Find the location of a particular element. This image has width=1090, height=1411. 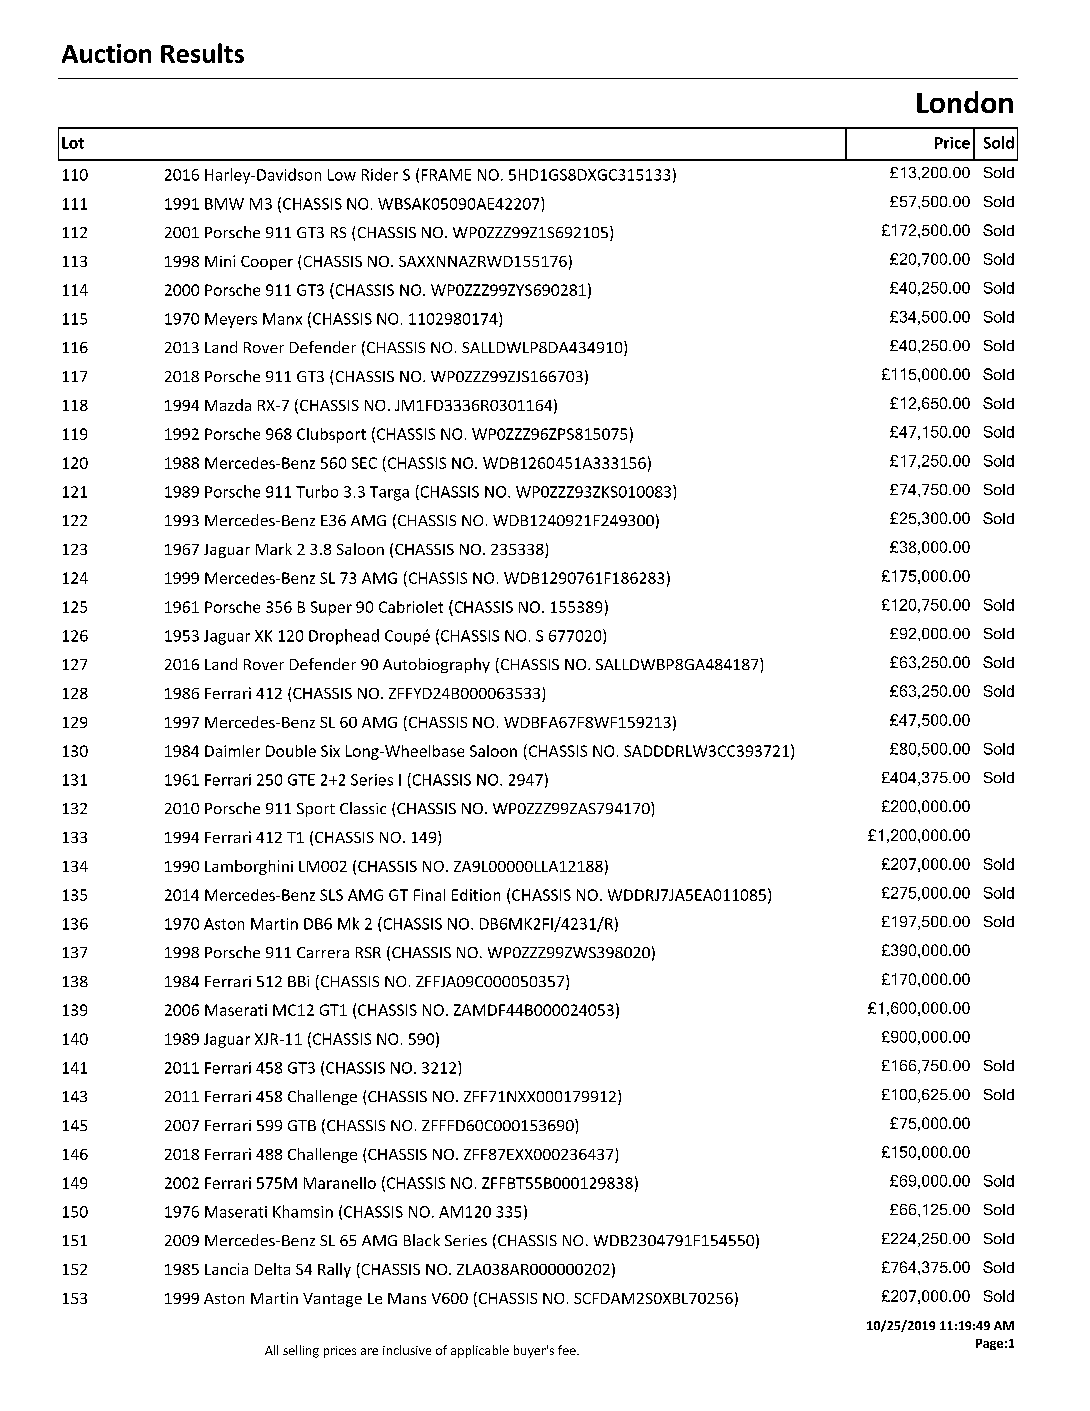

London is located at coordinates (965, 102).
